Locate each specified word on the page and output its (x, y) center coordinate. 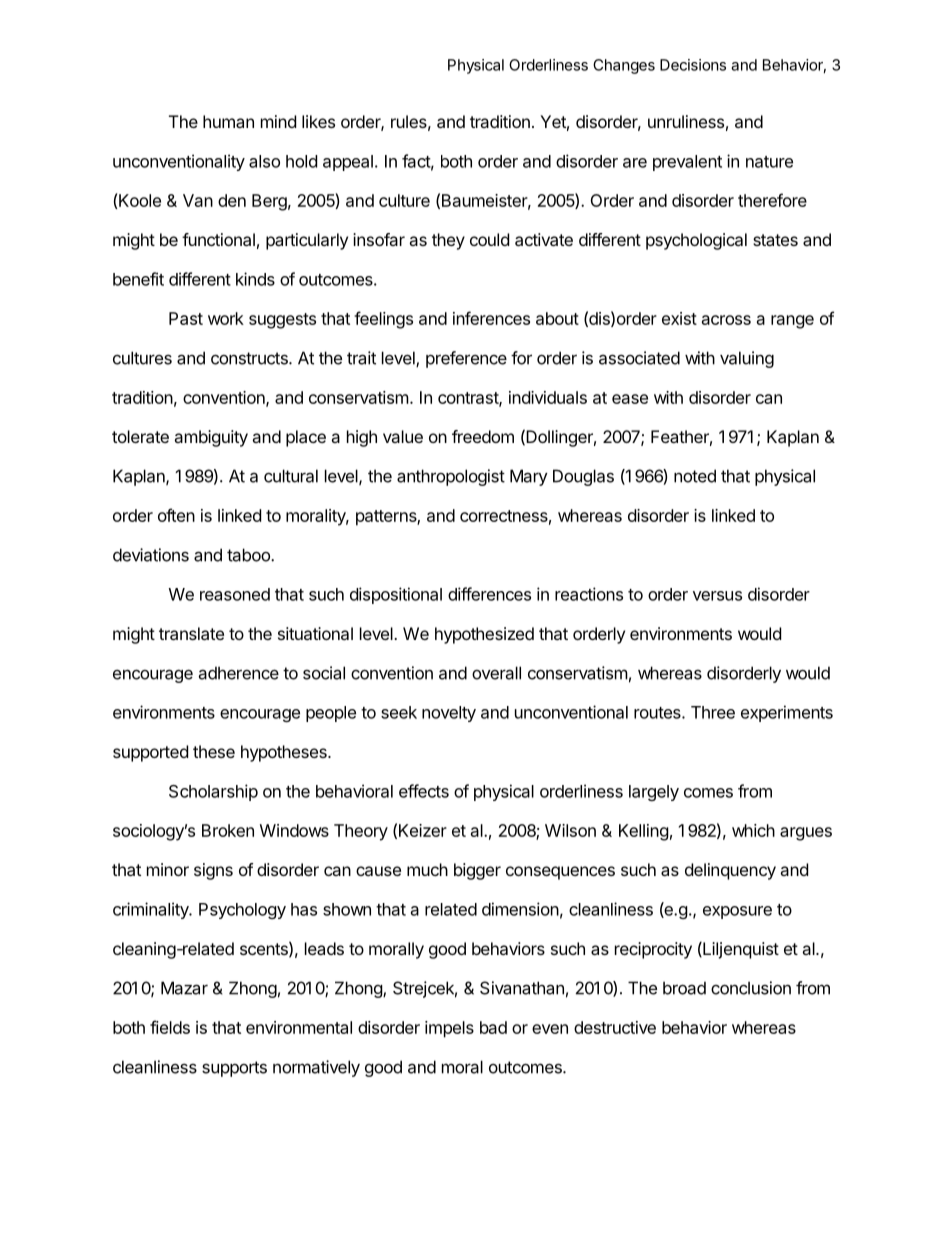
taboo (249, 555)
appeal (348, 163)
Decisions (693, 65)
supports (234, 1069)
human (228, 121)
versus (717, 596)
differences (489, 594)
